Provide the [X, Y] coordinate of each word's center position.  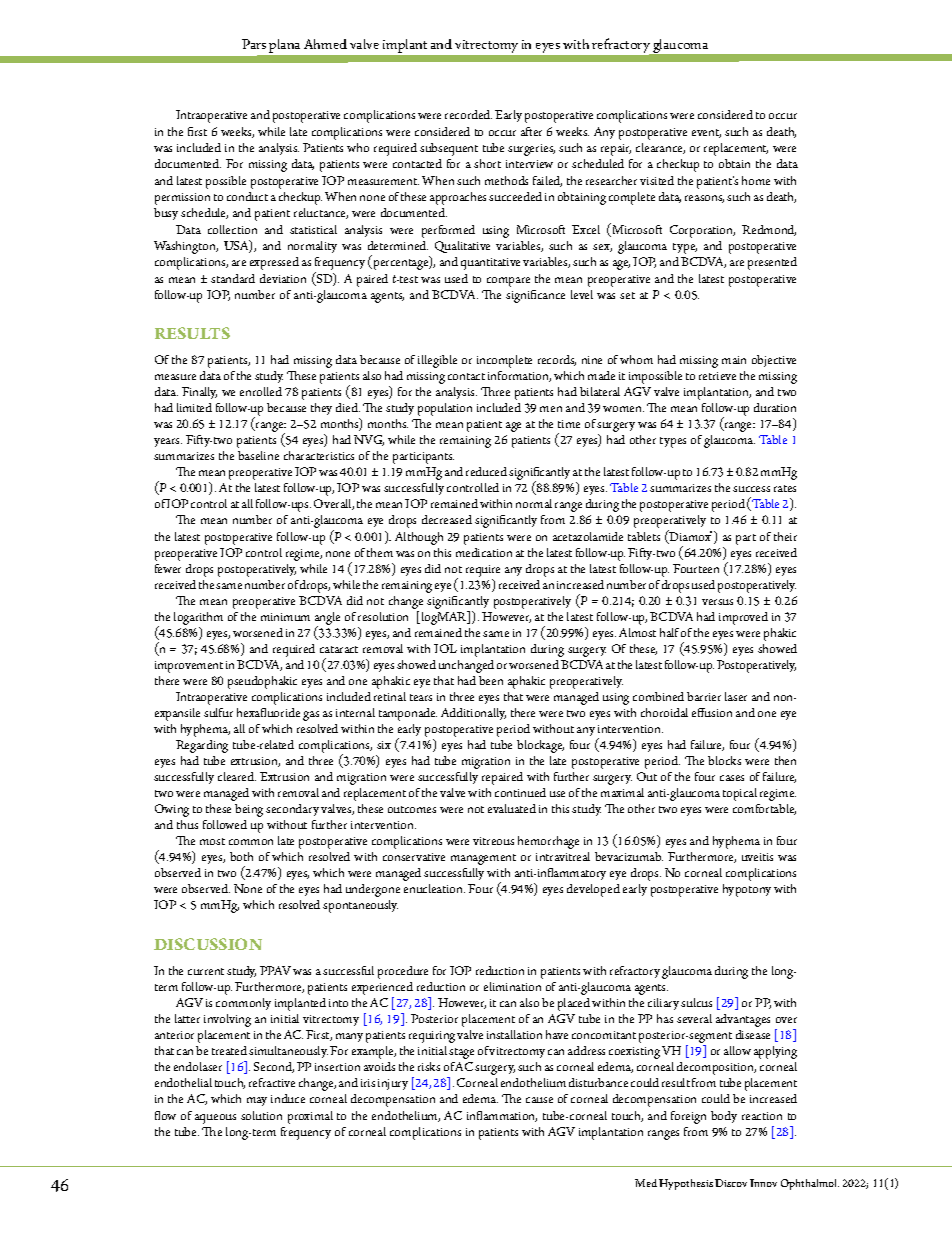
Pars [254, 44]
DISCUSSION [208, 944]
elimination [512, 986]
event [706, 133]
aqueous [215, 1119]
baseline [258, 455]
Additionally [473, 714]
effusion [712, 712]
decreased [447, 519]
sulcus [696, 1002]
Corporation [702, 231]
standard [233, 278]
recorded [468, 114]
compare [508, 282]
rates [785, 488]
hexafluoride [268, 712]
